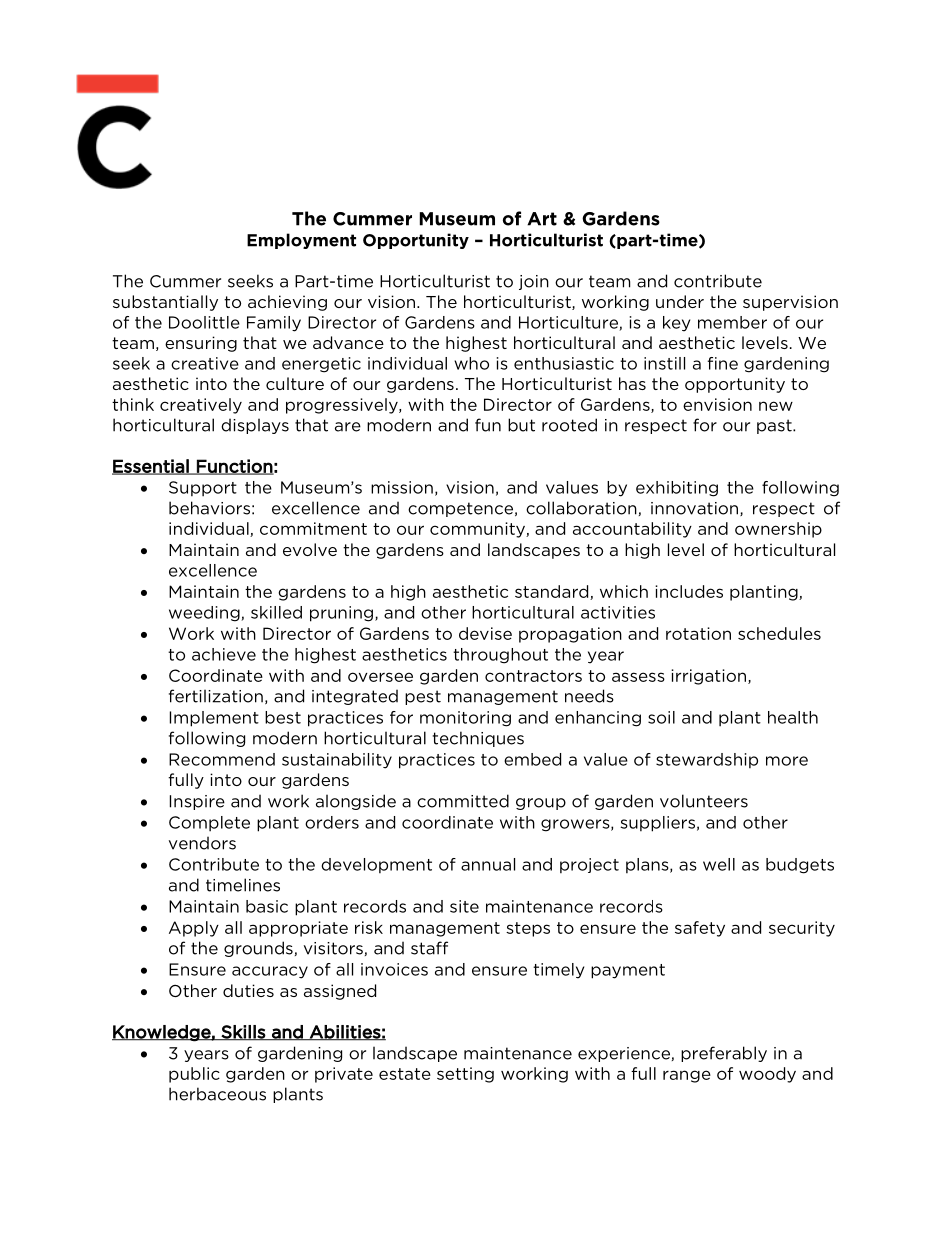 The height and width of the image is (1233, 952). I want to click on public, so click(194, 1075).
